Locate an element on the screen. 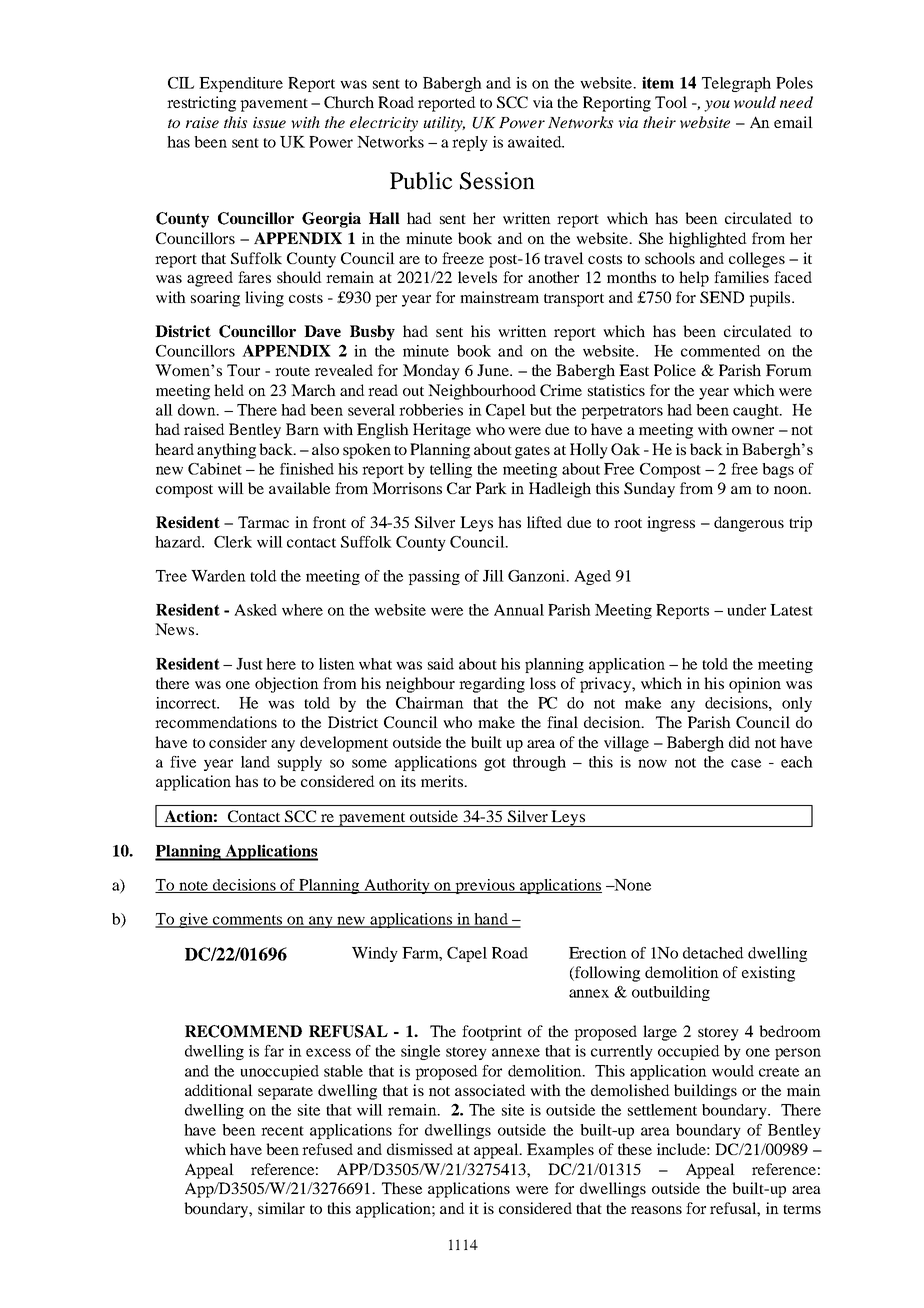 This screenshot has width=924, height=1308. similar is located at coordinates (281, 1208).
